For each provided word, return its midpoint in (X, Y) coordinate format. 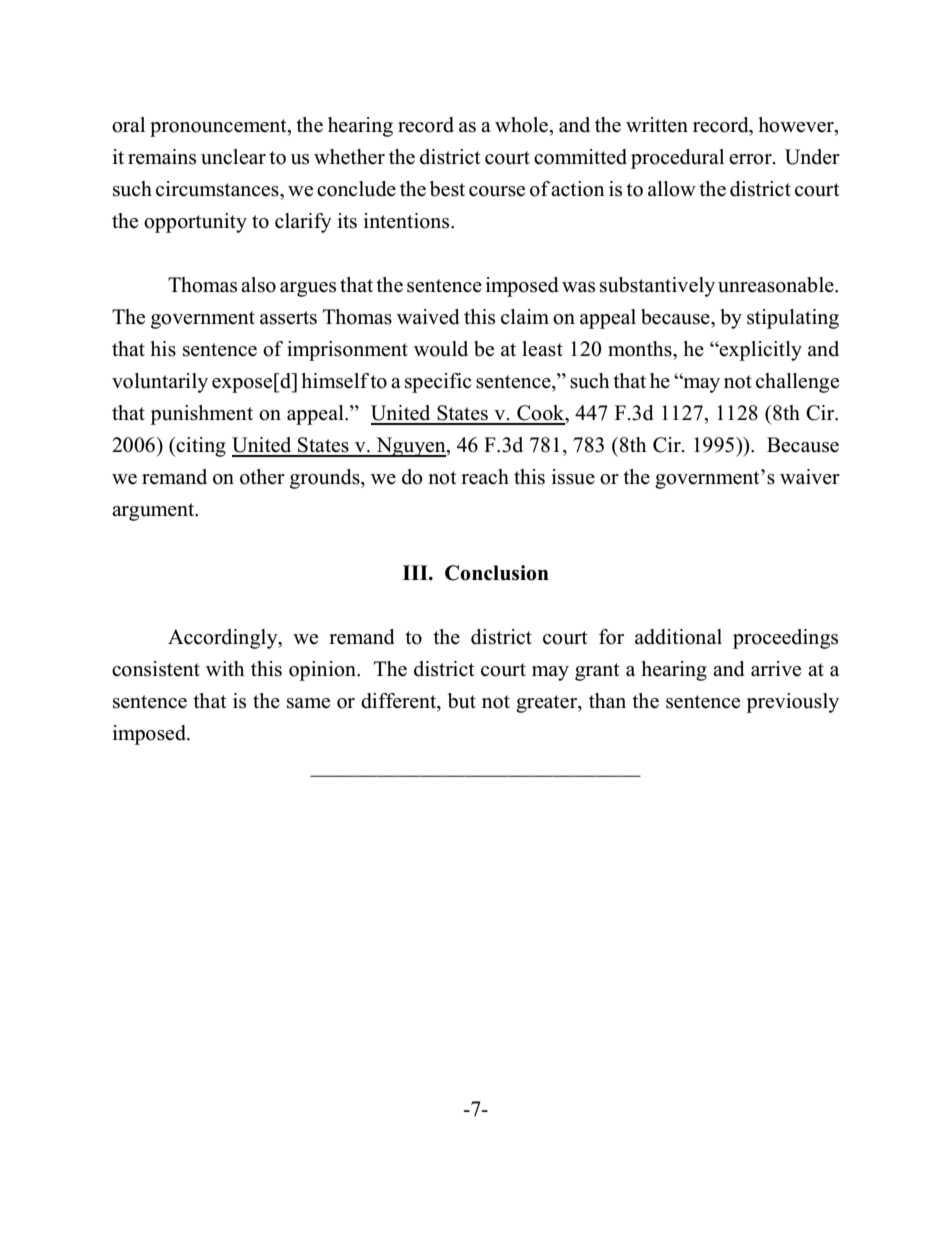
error (751, 159)
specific (438, 383)
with (225, 668)
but (462, 701)
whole (522, 125)
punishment (201, 415)
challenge (797, 383)
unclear (233, 157)
